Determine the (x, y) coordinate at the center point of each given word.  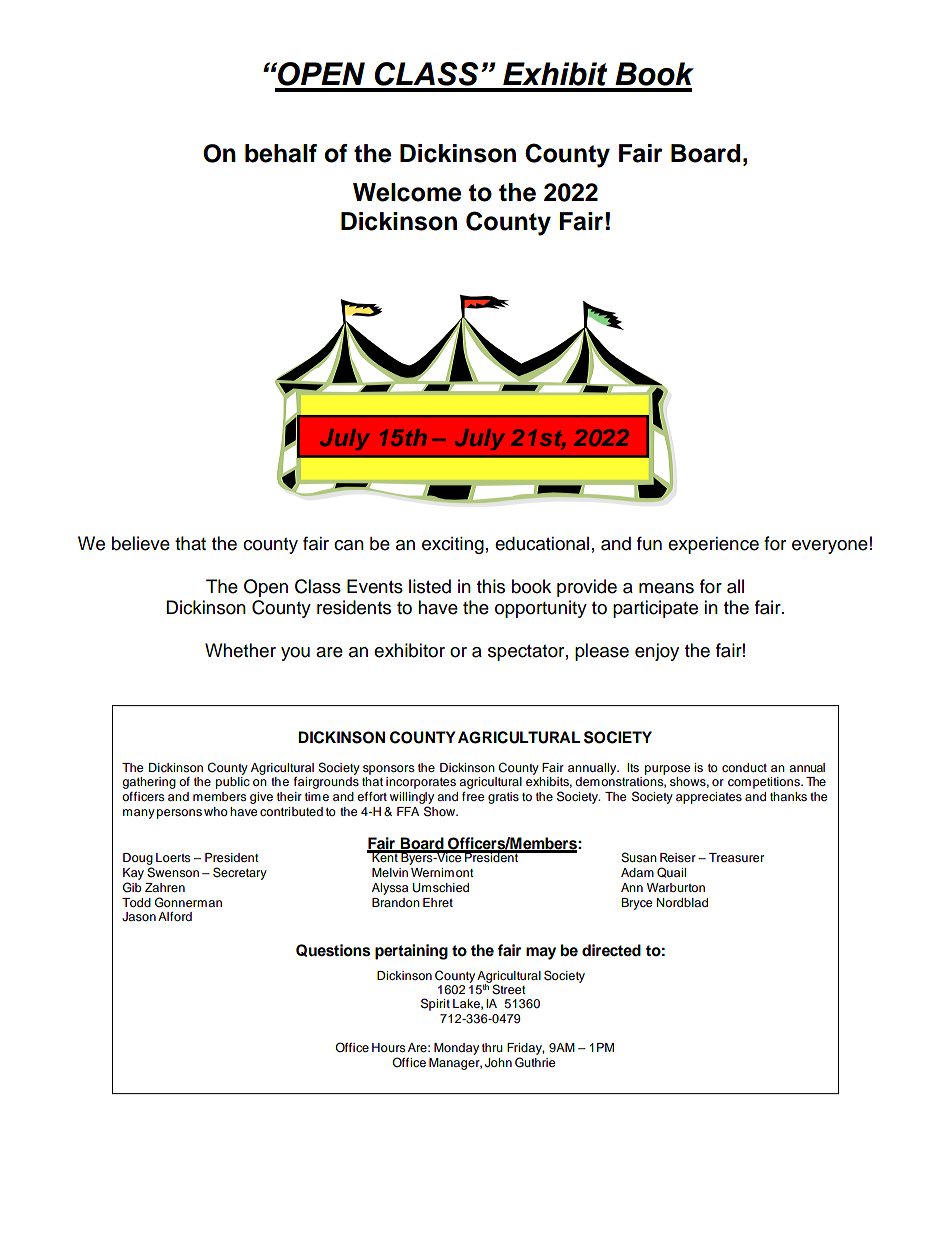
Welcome (407, 192)
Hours (389, 1047)
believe (141, 543)
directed (611, 950)
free (473, 796)
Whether (240, 650)
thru (492, 1047)
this (491, 586)
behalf (281, 153)
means (666, 588)
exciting (453, 545)
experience (713, 545)
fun (649, 543)
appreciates (709, 798)
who (216, 811)
